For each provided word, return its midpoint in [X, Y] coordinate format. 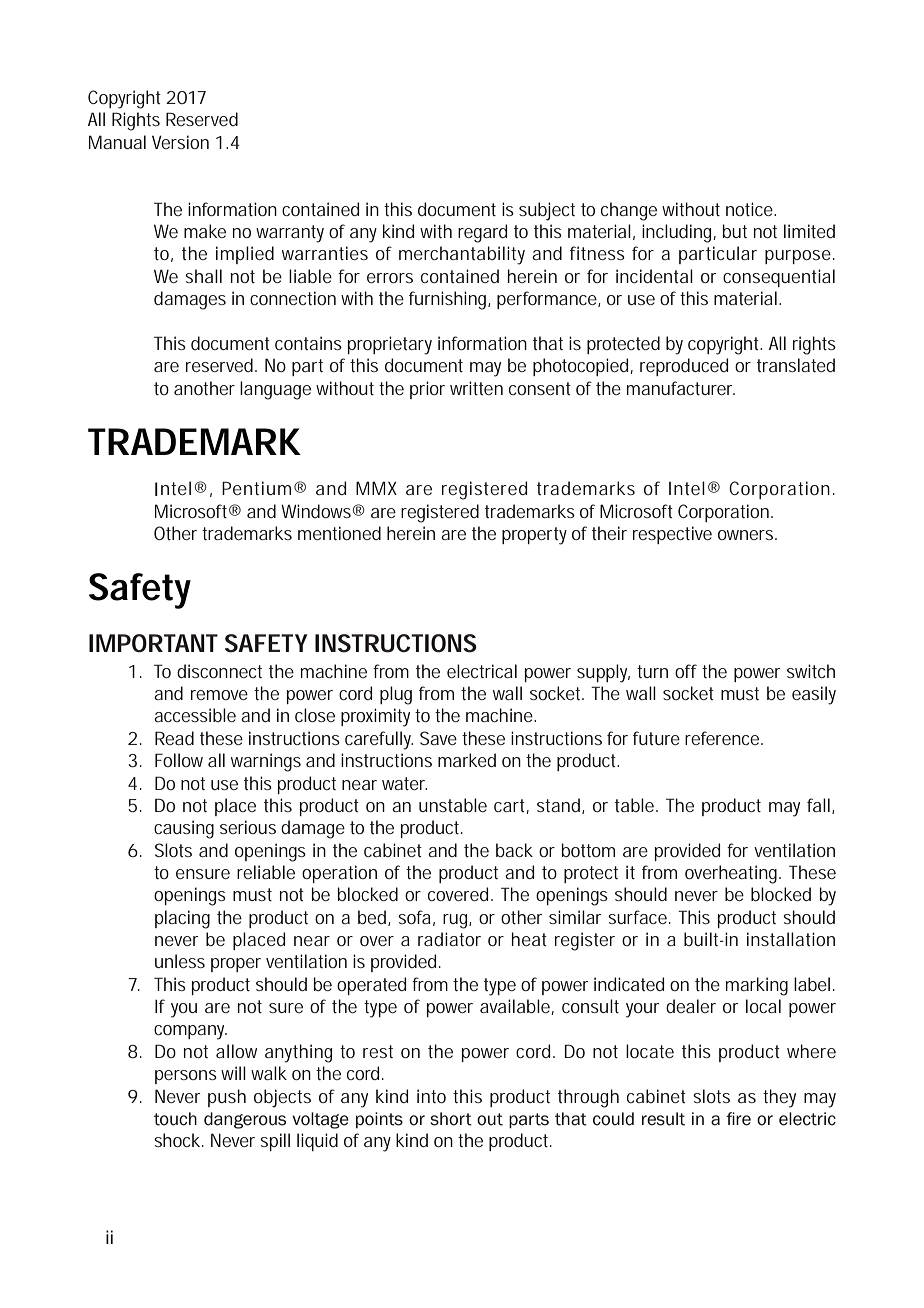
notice [750, 209]
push [227, 1098]
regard [482, 233]
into [431, 1096]
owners [747, 535]
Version [180, 142]
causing [184, 829]
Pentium [256, 488]
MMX [376, 488]
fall [820, 806]
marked [467, 760]
